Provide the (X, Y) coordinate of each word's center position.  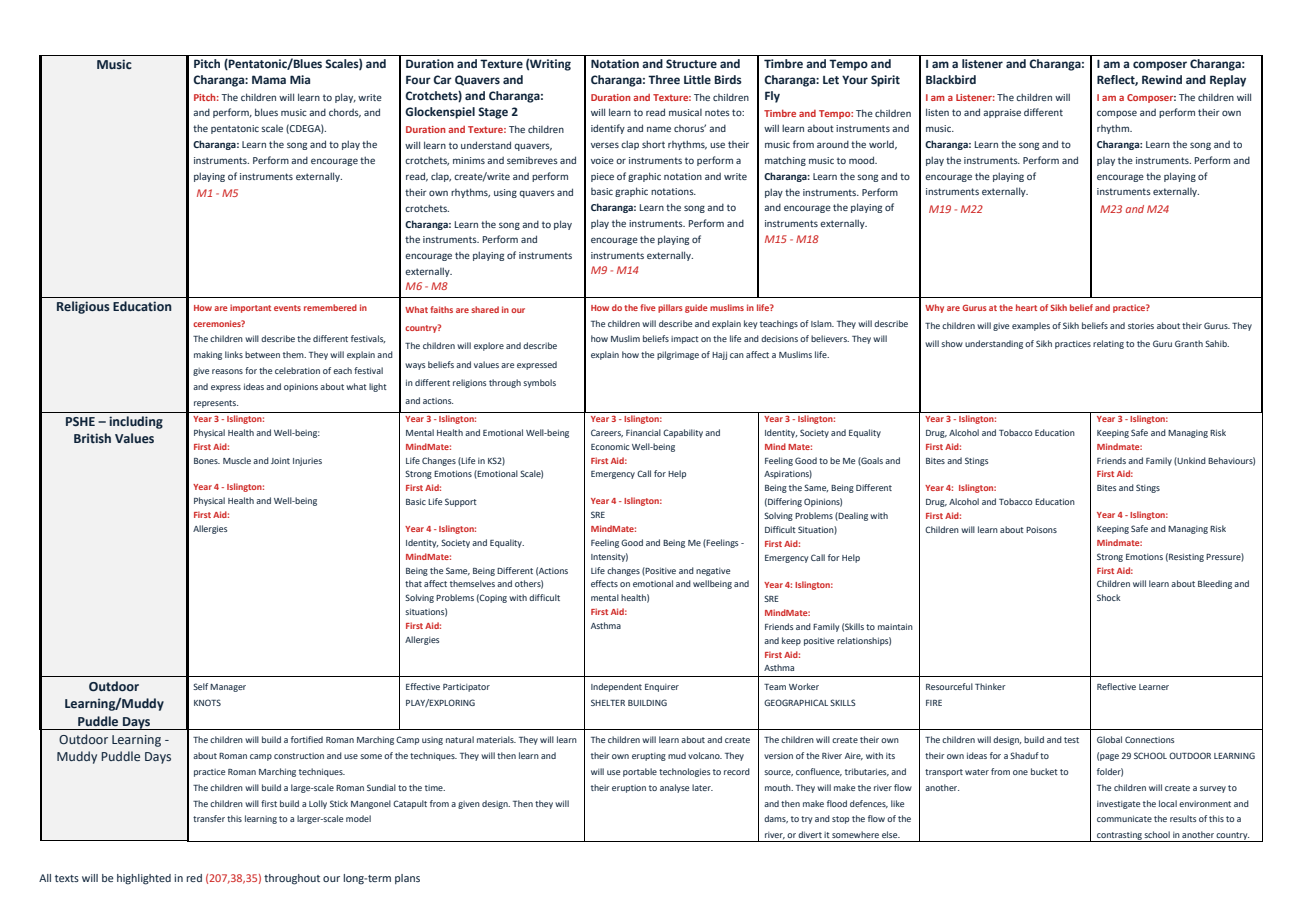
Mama (269, 79)
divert (810, 834)
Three (664, 79)
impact (685, 340)
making (208, 355)
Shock (1108, 597)
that (413, 583)
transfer (209, 818)
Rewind (1162, 79)
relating (1108, 344)
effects (604, 583)
